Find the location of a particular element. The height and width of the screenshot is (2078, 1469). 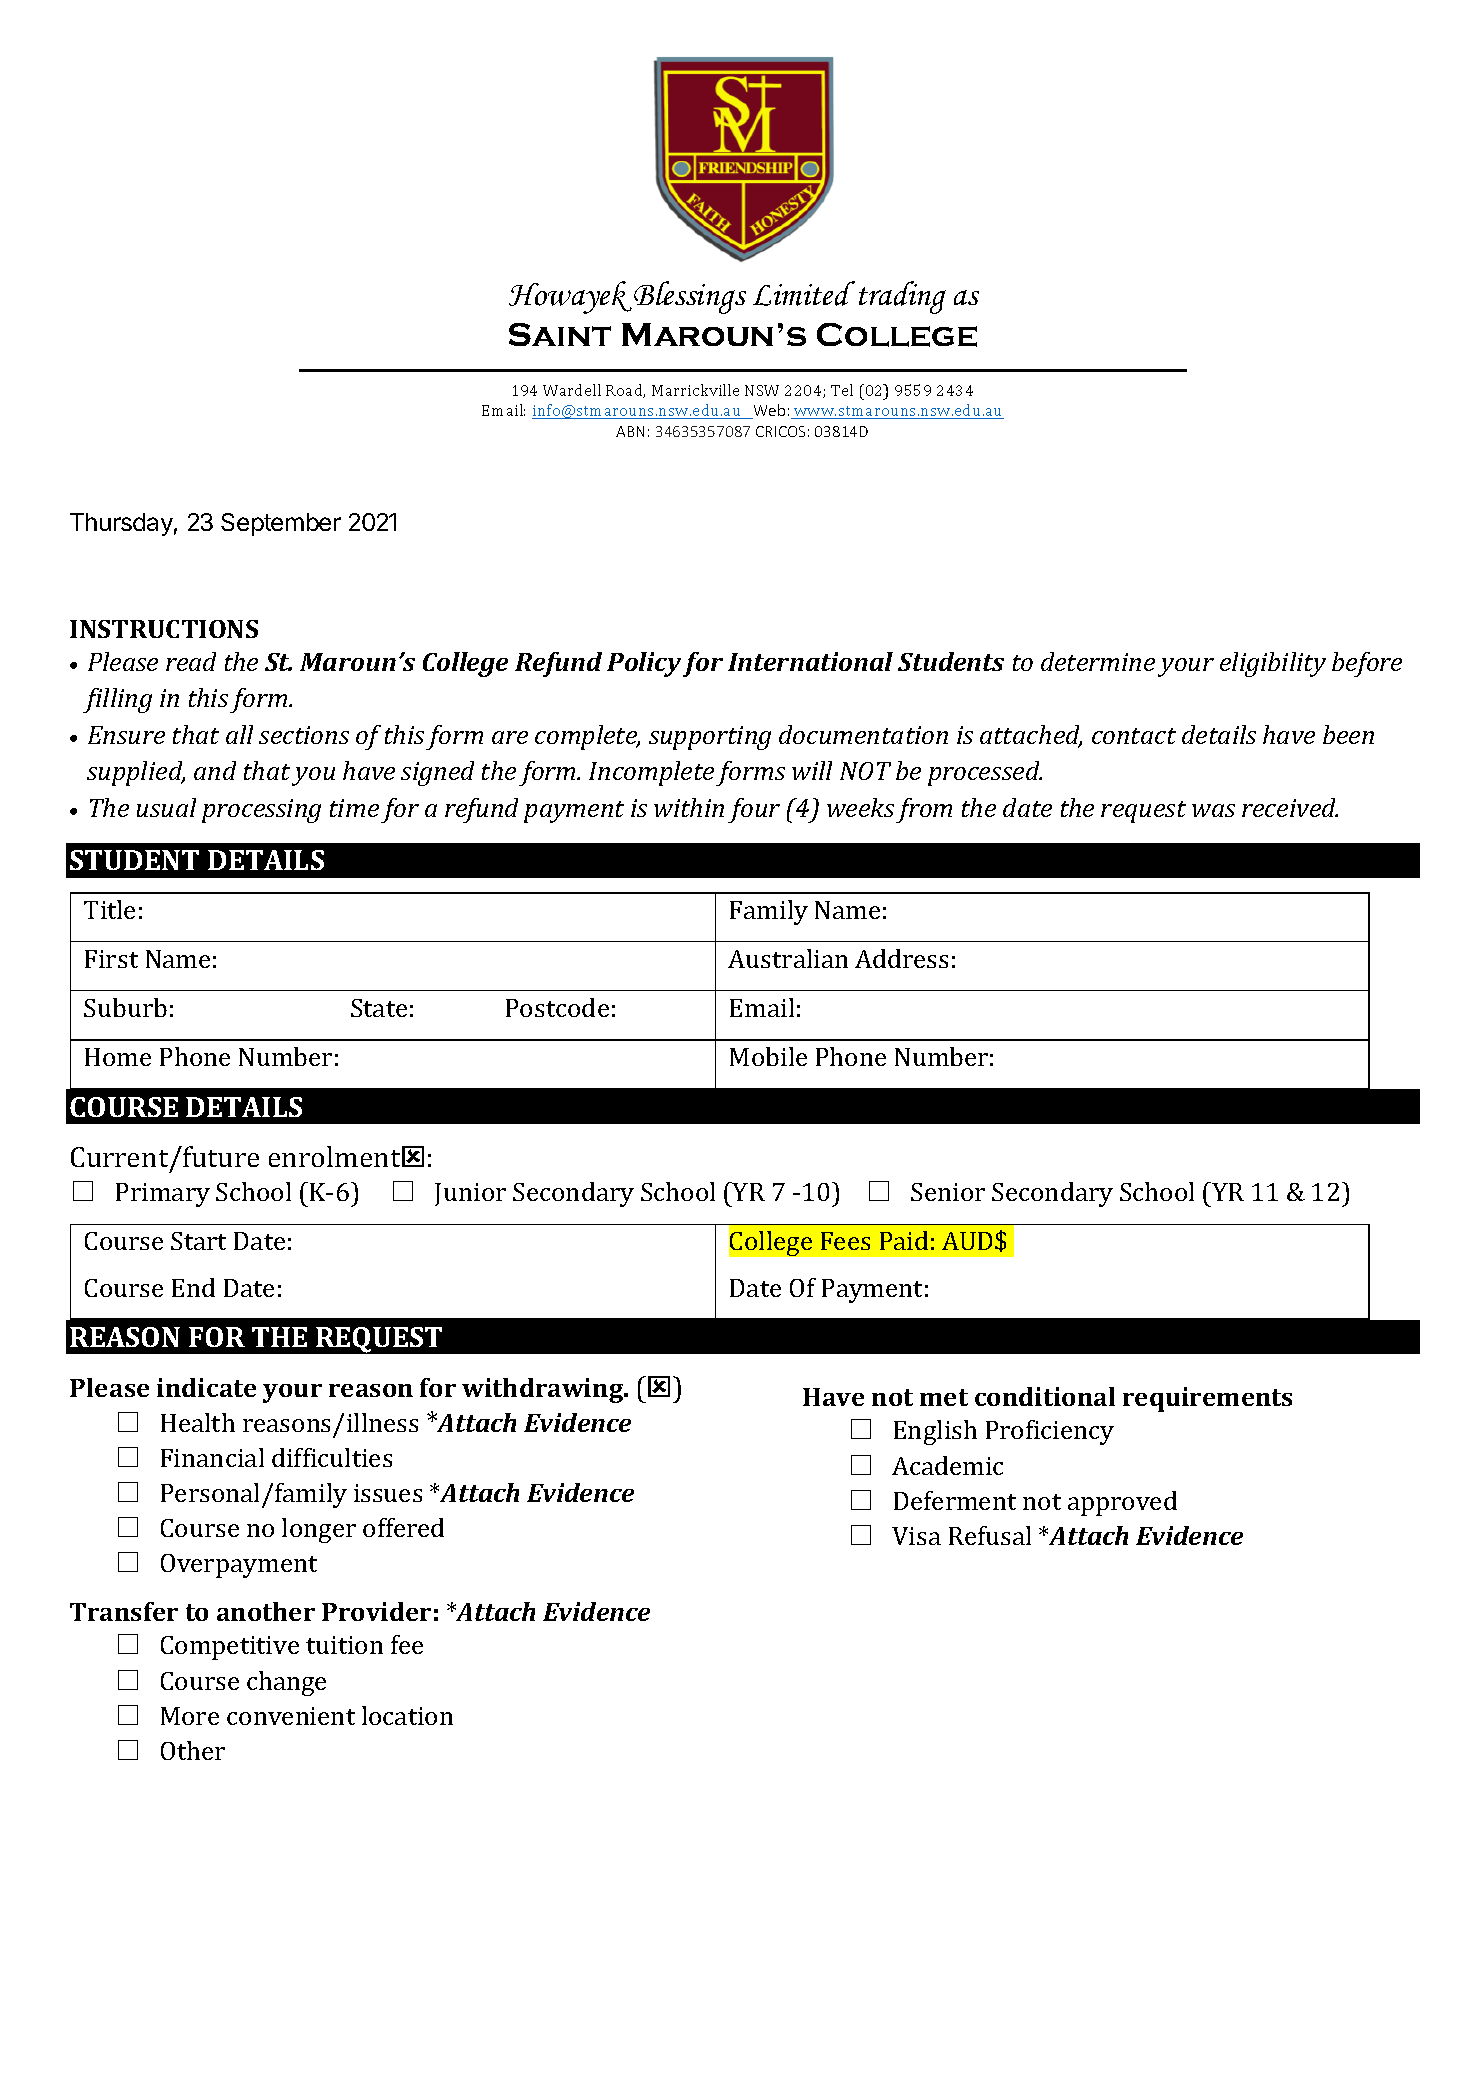

Saint is located at coordinates (560, 334).
